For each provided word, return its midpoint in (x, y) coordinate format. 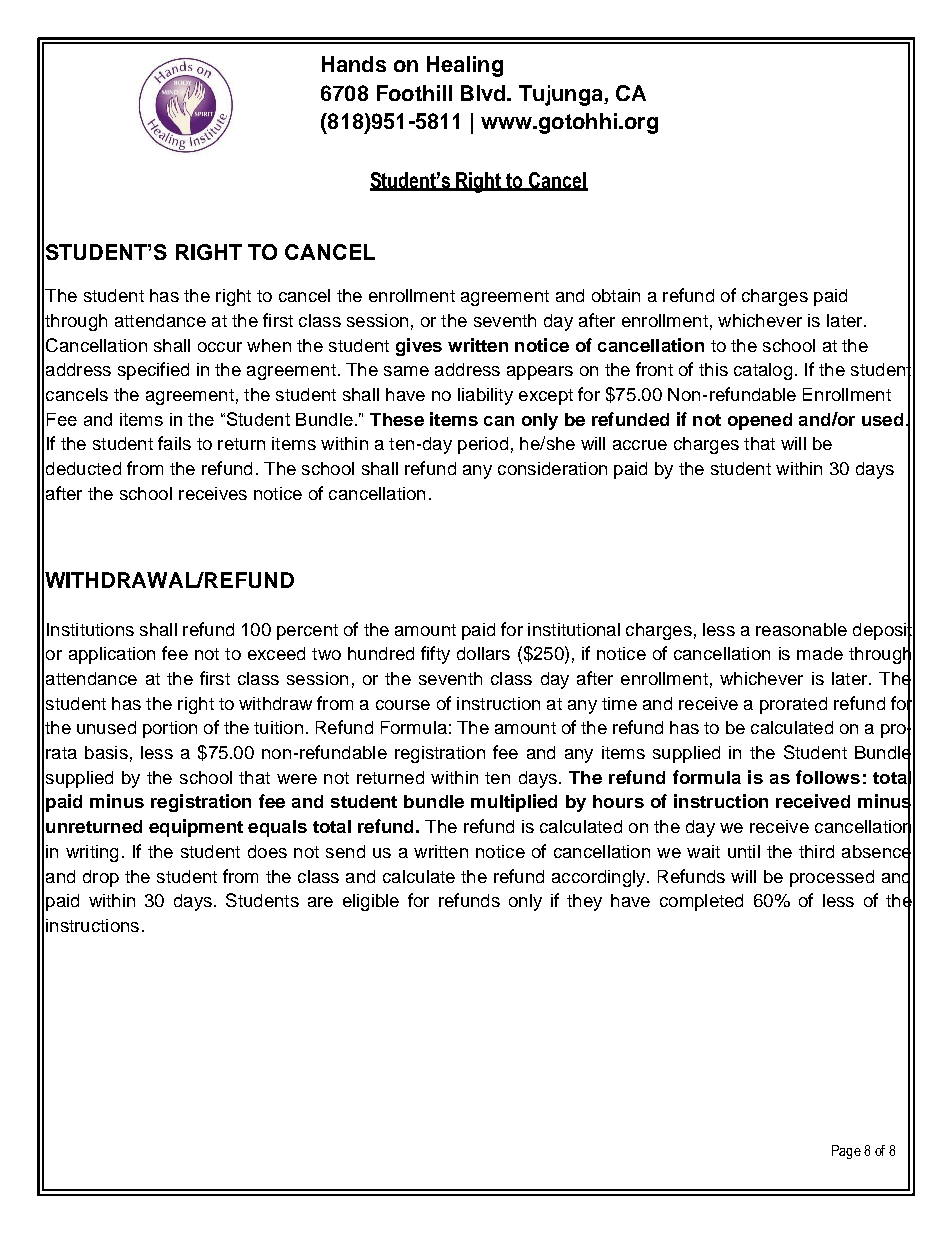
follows (828, 777)
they (584, 902)
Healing (465, 66)
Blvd (484, 93)
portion (170, 729)
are (320, 902)
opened (760, 421)
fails (174, 443)
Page (846, 1152)
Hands (354, 64)
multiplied (514, 803)
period (483, 445)
